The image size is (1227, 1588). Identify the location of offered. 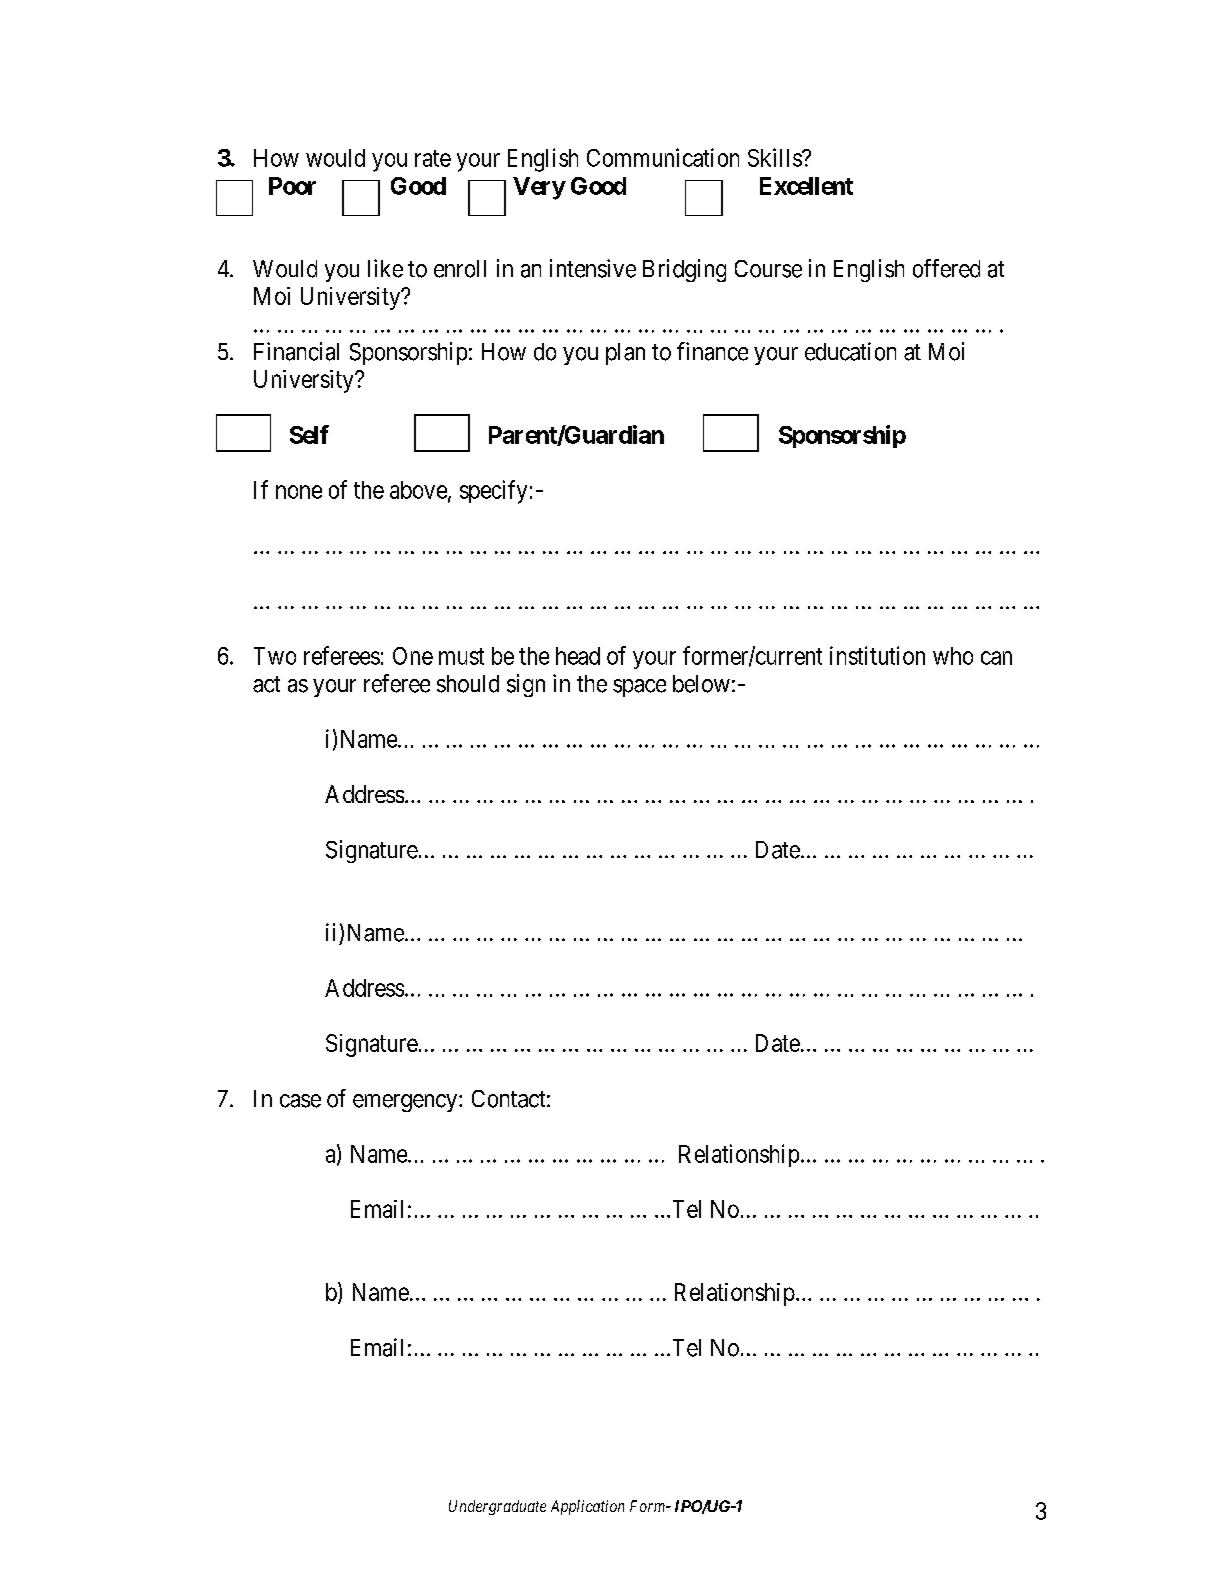
(946, 268).
